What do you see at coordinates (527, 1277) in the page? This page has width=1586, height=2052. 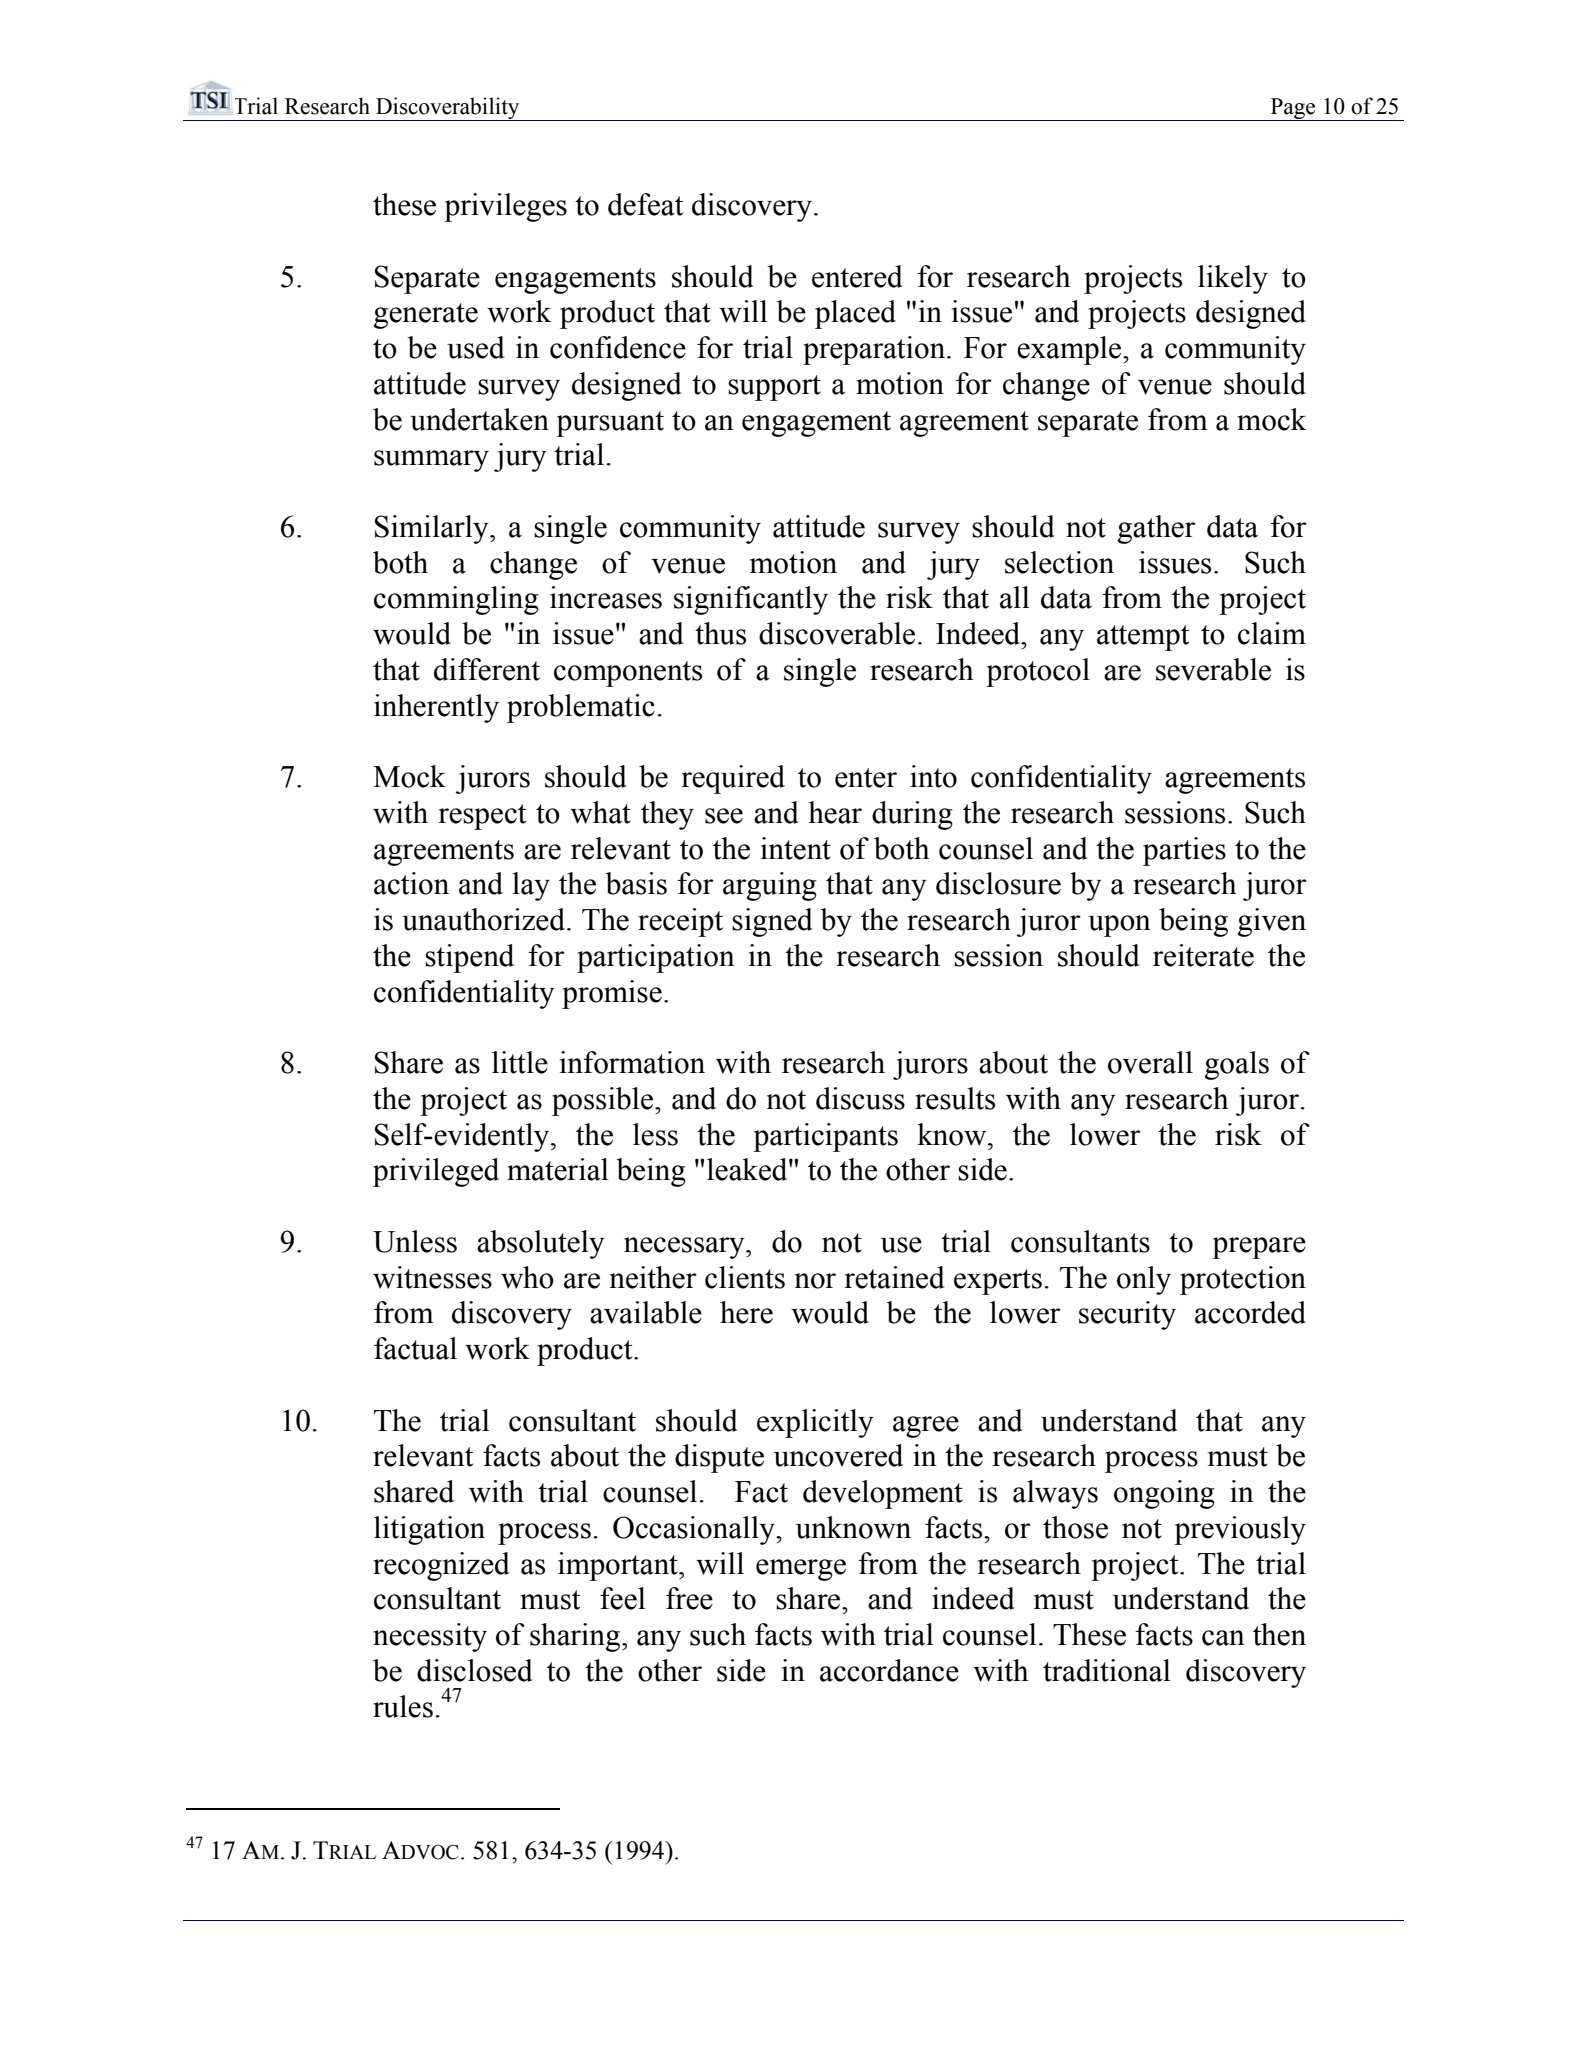 I see `who` at bounding box center [527, 1277].
